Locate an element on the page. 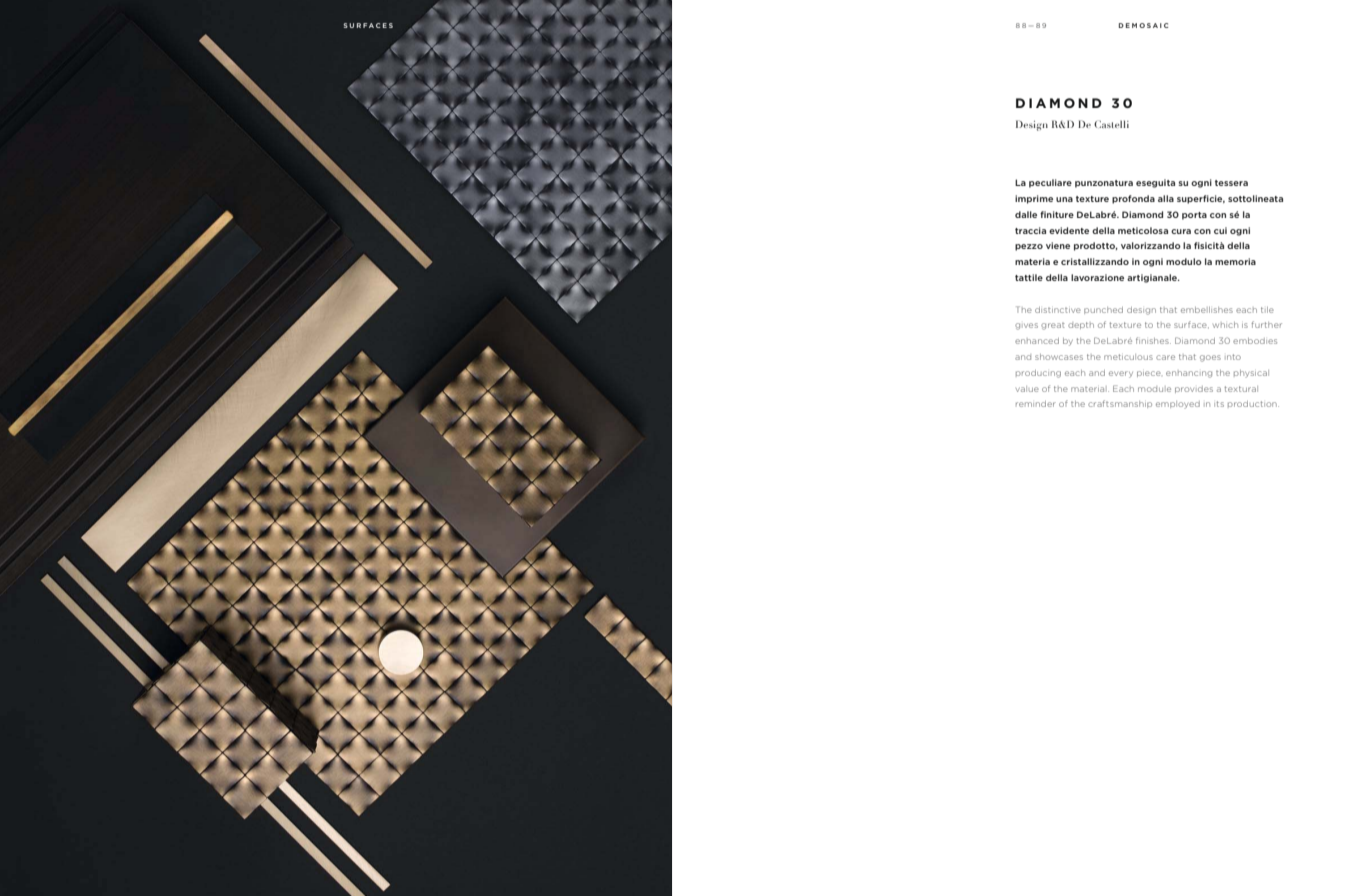  modulo is located at coordinates (1184, 261).
